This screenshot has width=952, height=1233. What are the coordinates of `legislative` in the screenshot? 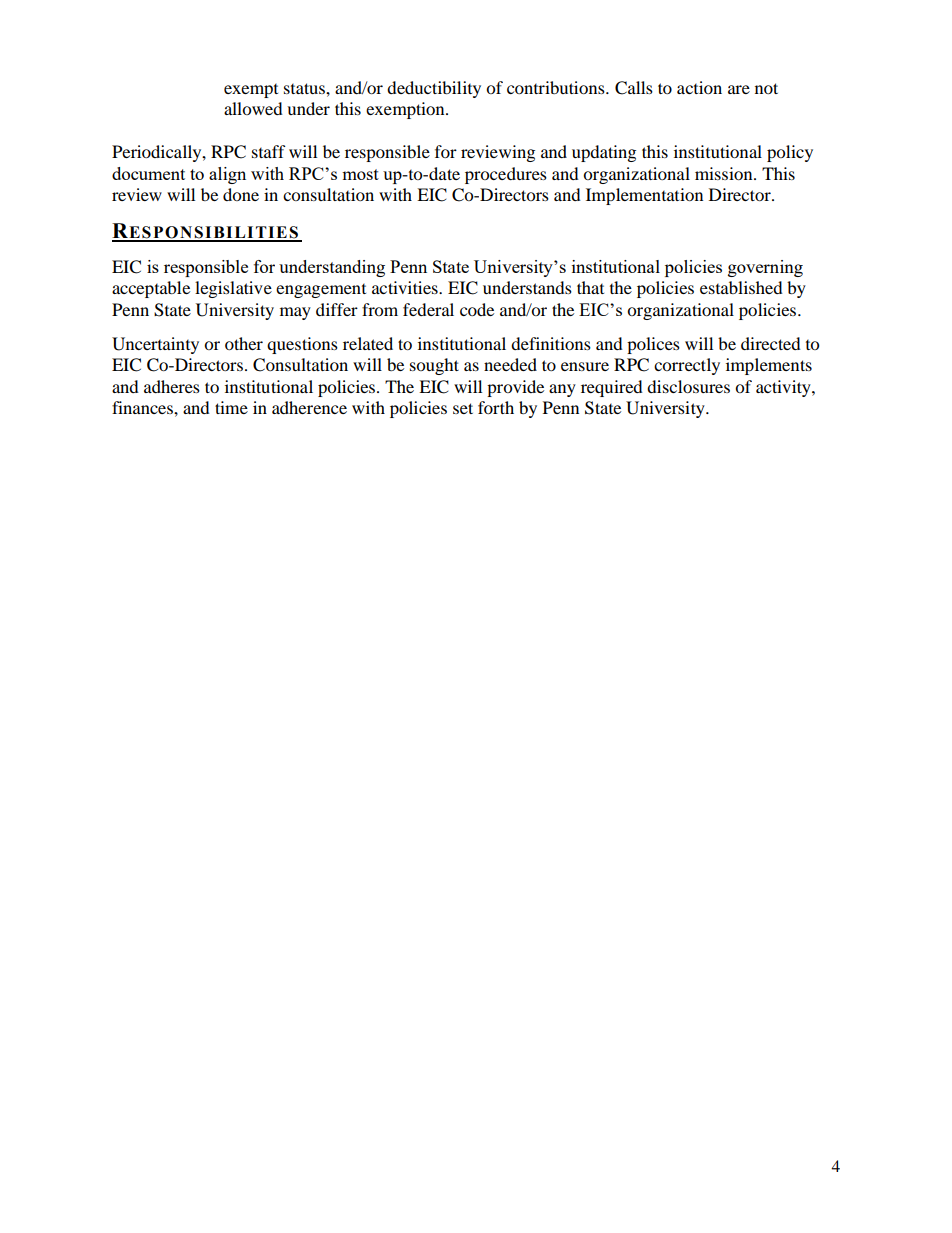 It's located at (233, 289).
